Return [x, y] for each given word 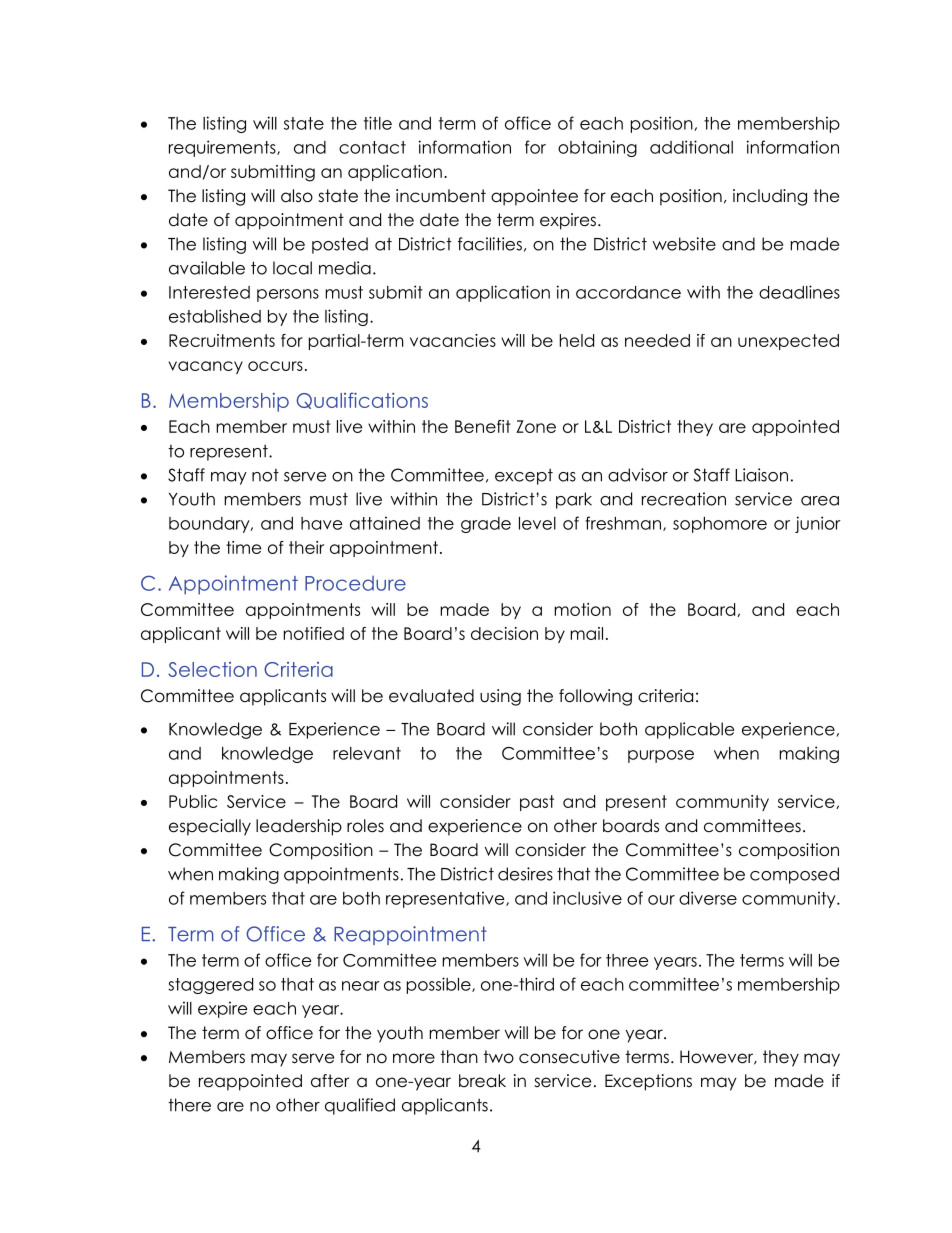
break [482, 1081]
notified [314, 633]
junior [818, 524]
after [330, 1081]
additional [691, 147]
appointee [534, 197]
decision [504, 633]
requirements [223, 148]
